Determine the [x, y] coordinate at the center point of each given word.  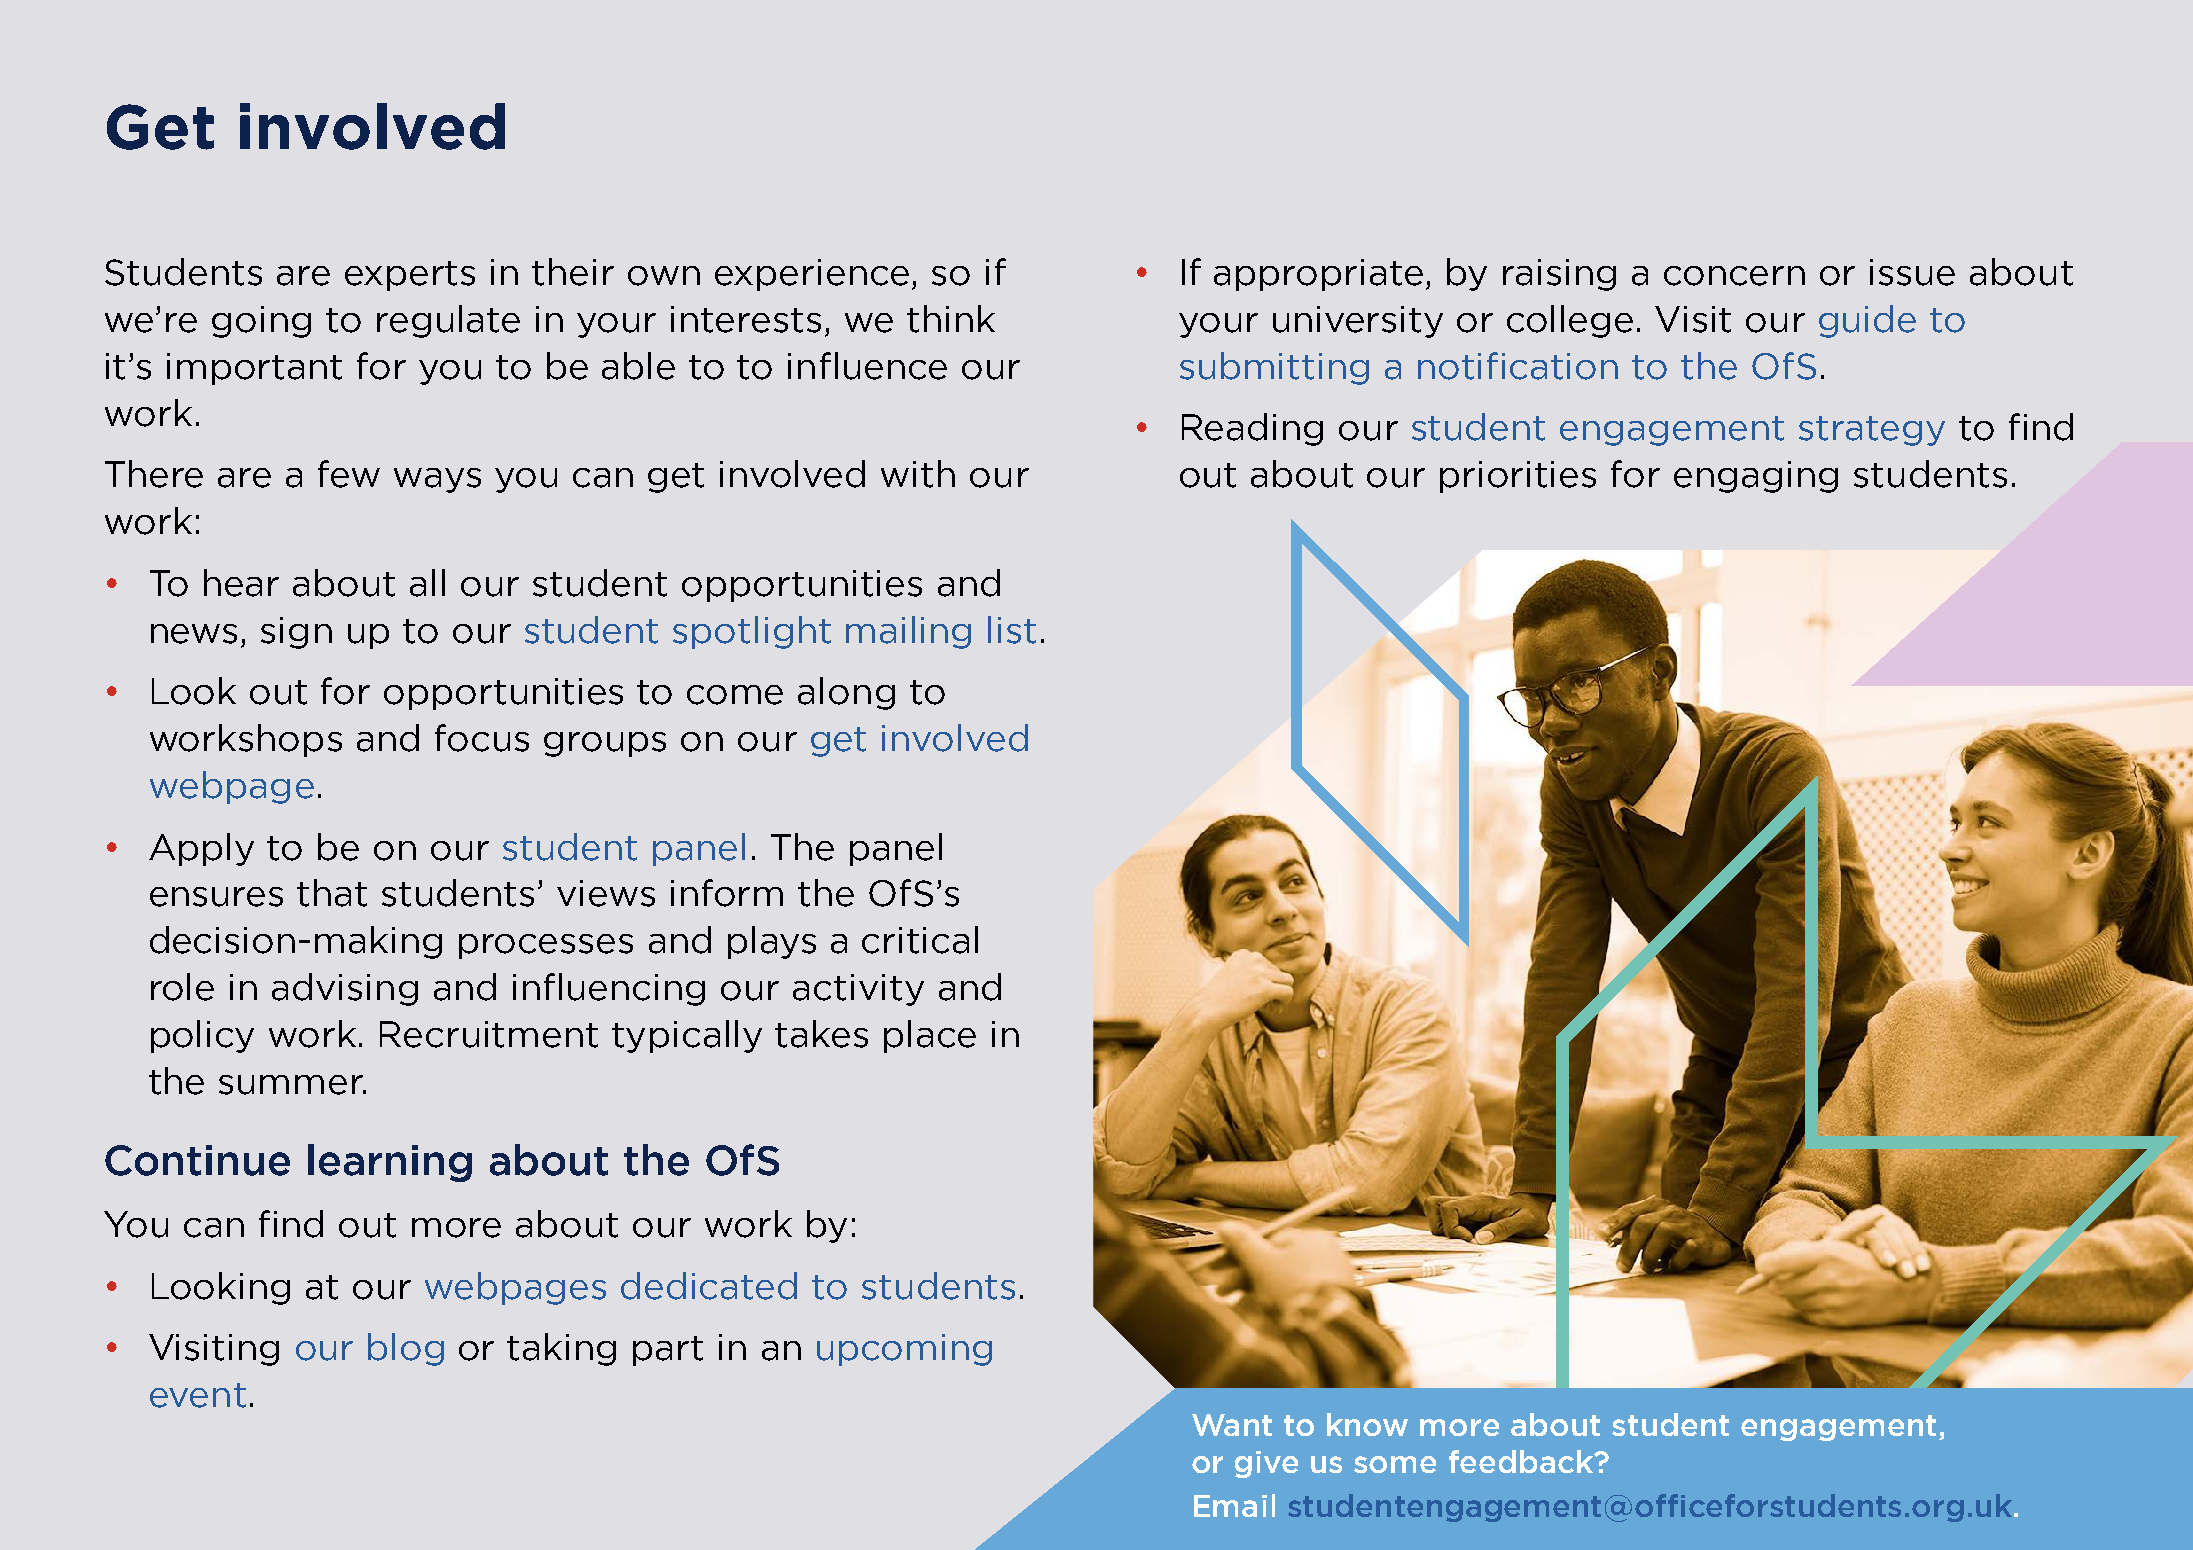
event [198, 1395]
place [930, 1036]
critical [920, 940]
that [332, 893]
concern [1734, 276]
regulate [448, 321]
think [951, 319]
